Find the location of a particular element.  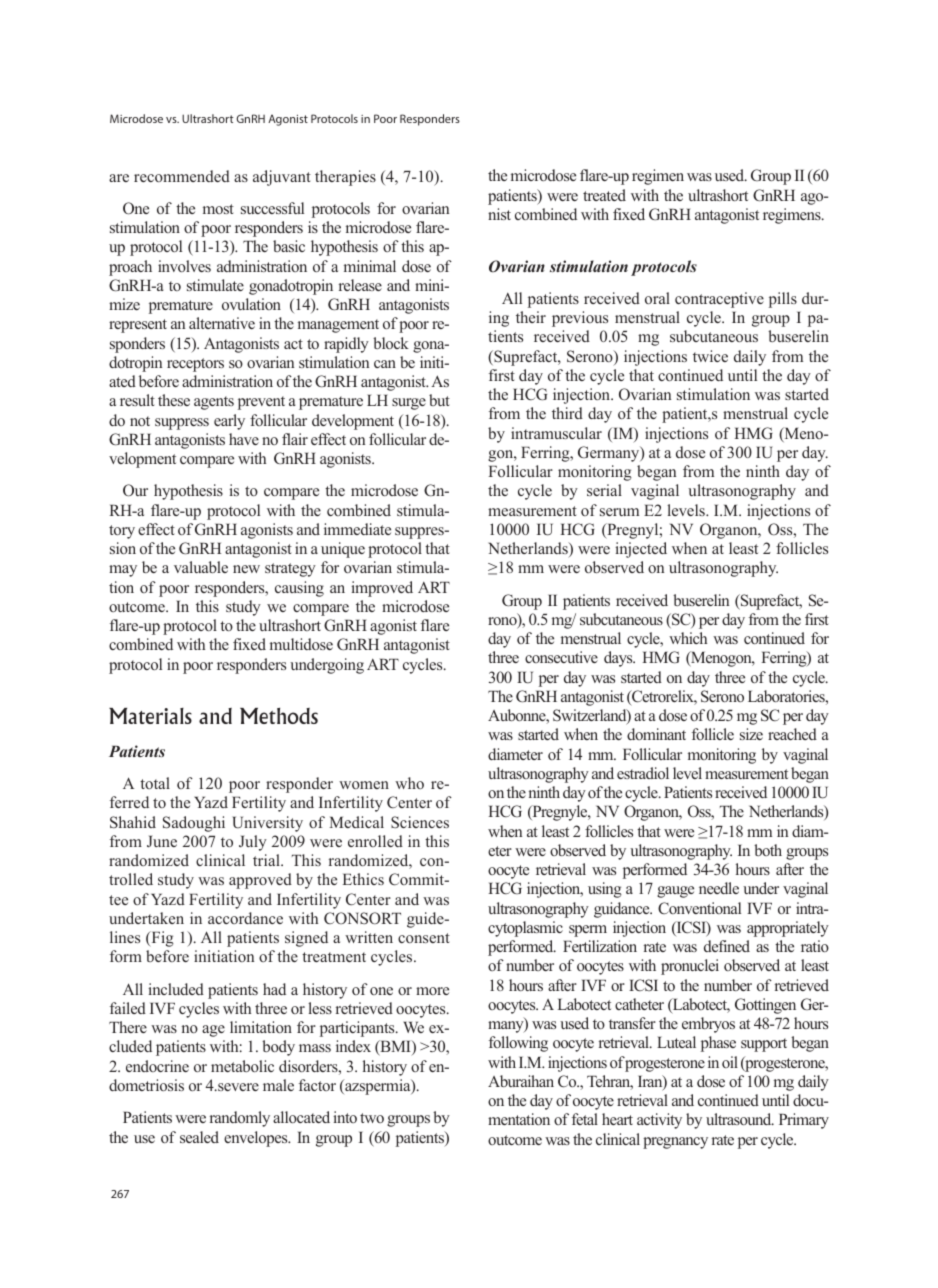

approved is located at coordinates (260, 881).
